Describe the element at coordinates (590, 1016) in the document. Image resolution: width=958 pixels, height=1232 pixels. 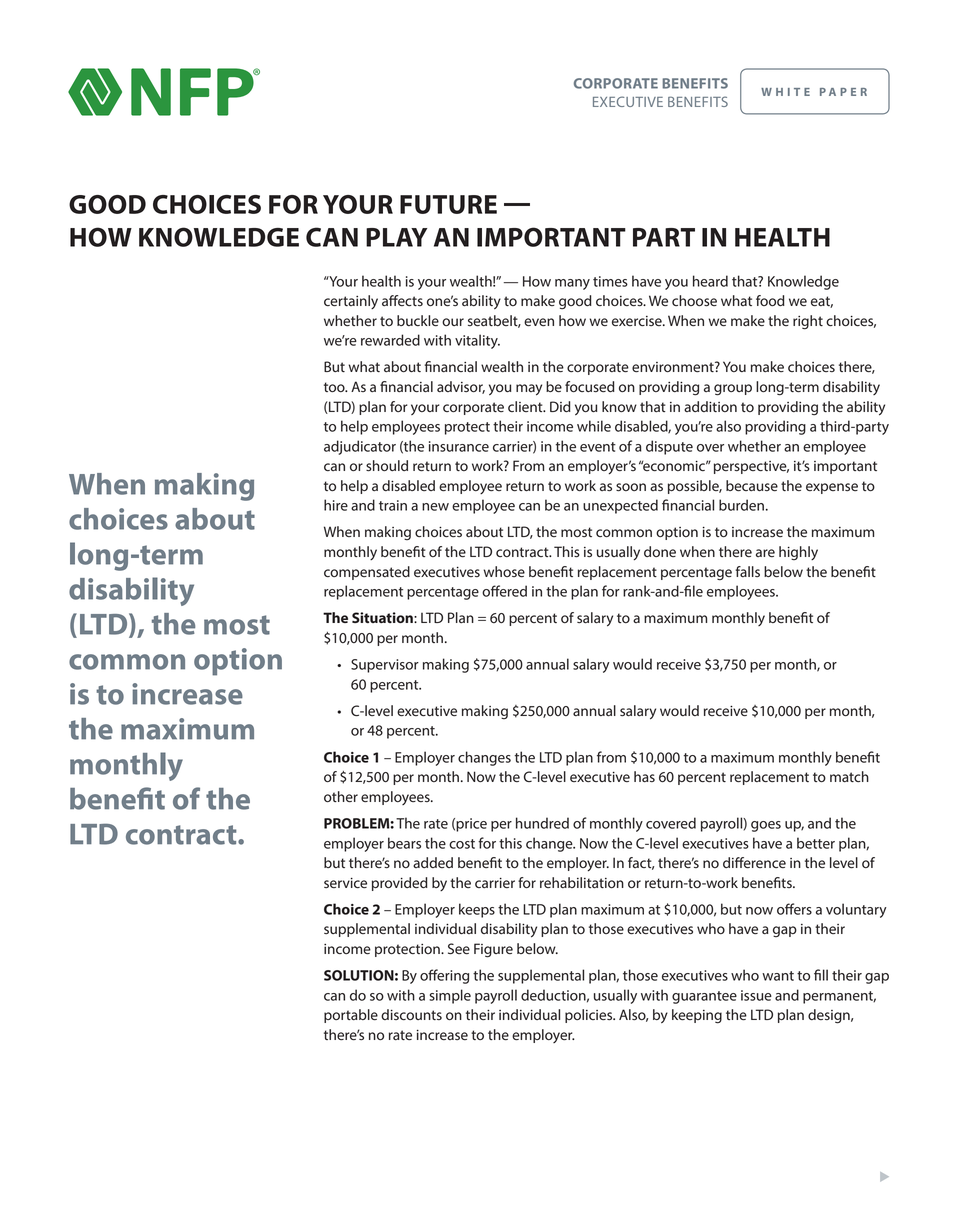
I see `policies` at that location.
